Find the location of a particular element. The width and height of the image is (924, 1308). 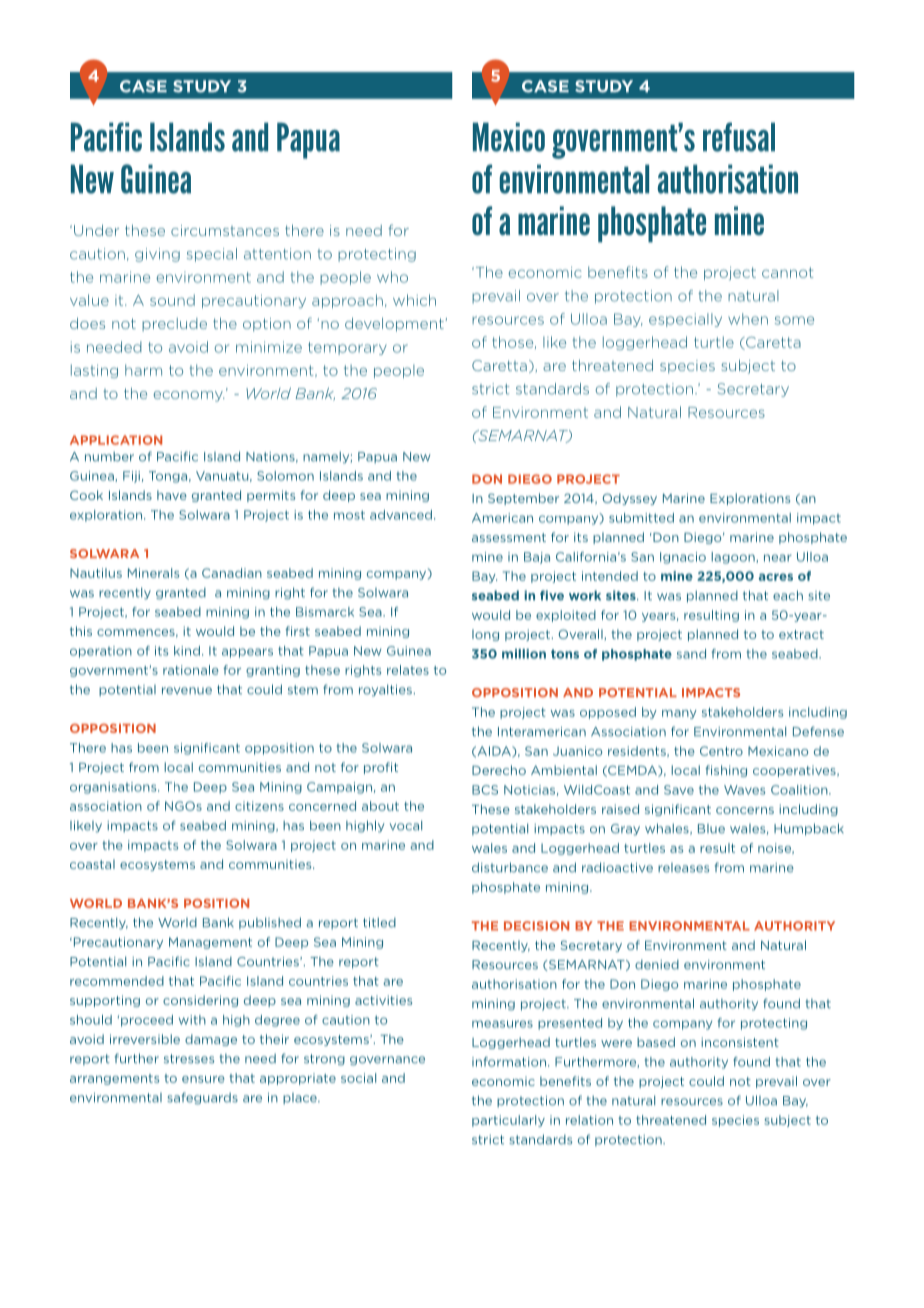

circumstances is located at coordinates (225, 230).
